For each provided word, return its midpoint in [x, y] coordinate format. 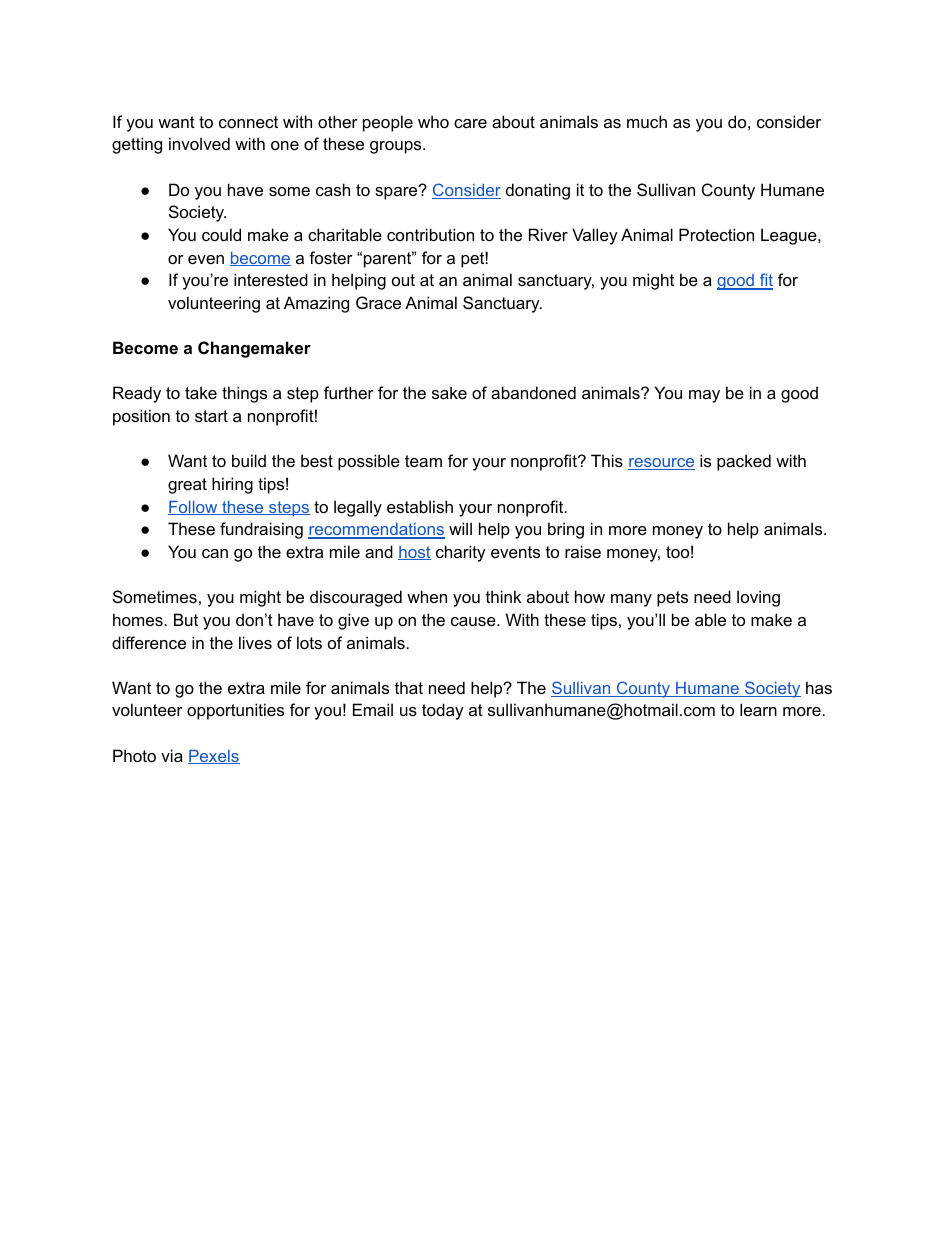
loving [758, 598]
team [423, 461]
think [503, 596]
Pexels [214, 757]
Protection [716, 234]
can [215, 553]
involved [199, 143]
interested [271, 279]
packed [744, 462]
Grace [378, 302]
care [470, 123]
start [211, 416]
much [647, 121]
